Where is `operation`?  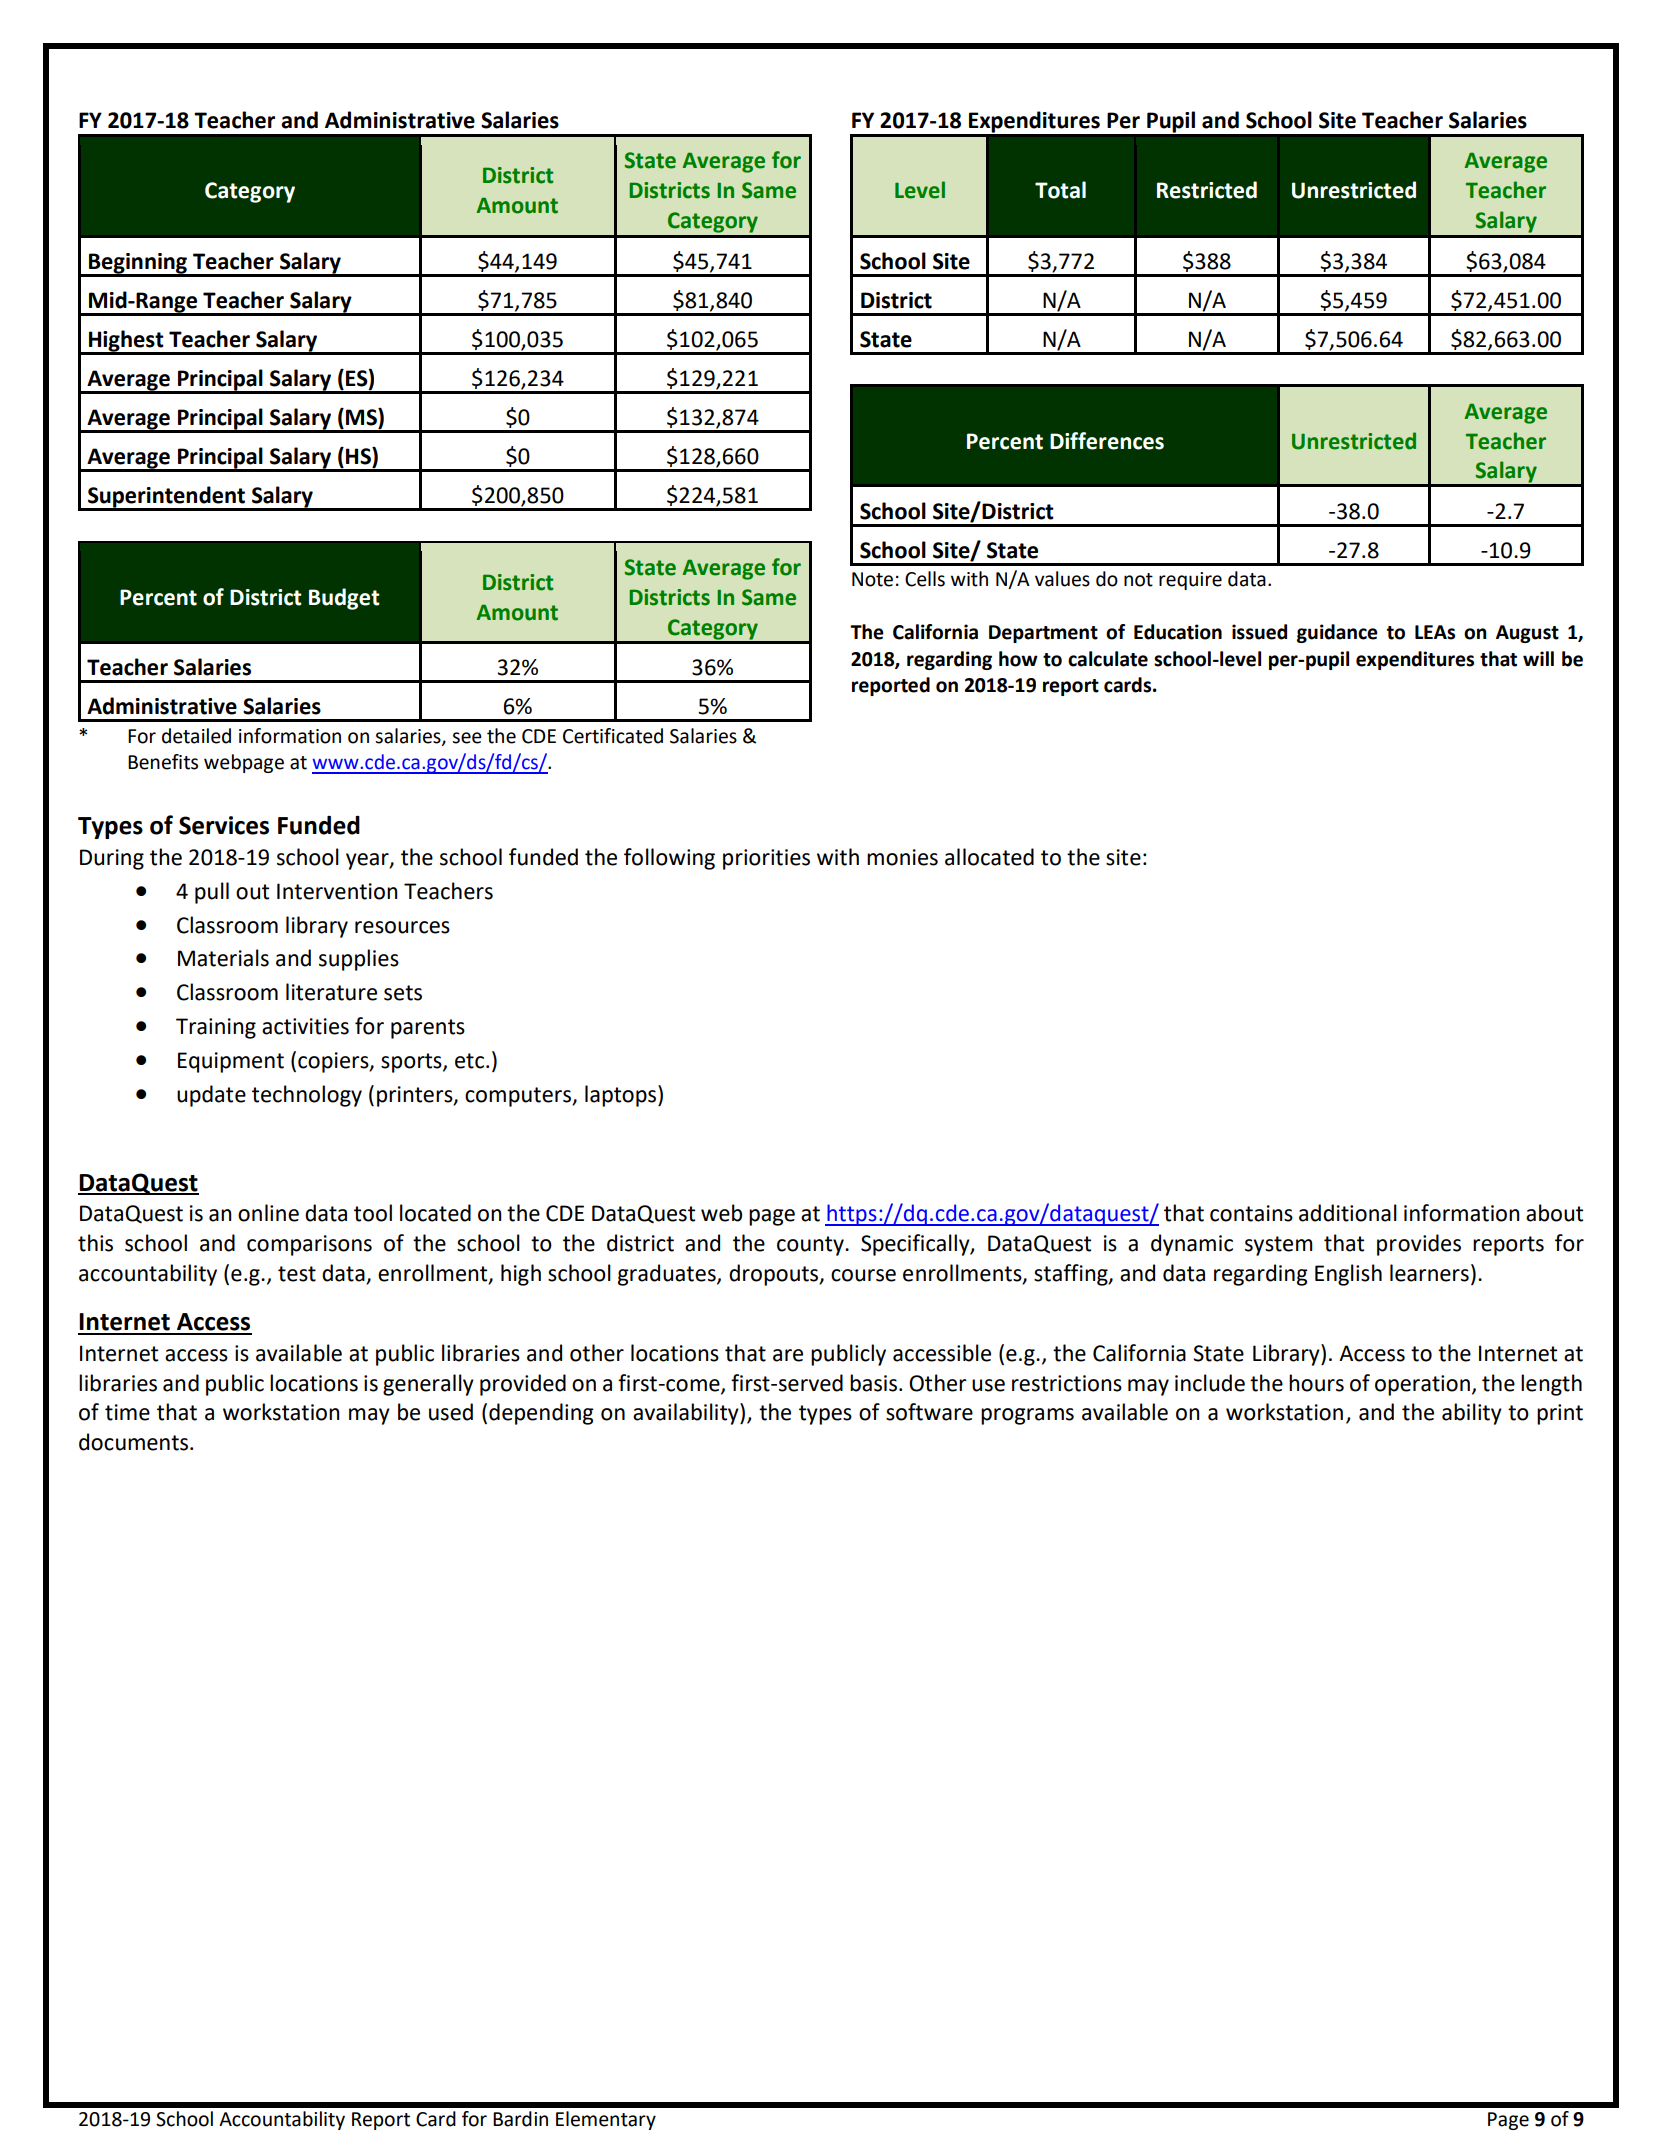 operation is located at coordinates (1422, 1385).
